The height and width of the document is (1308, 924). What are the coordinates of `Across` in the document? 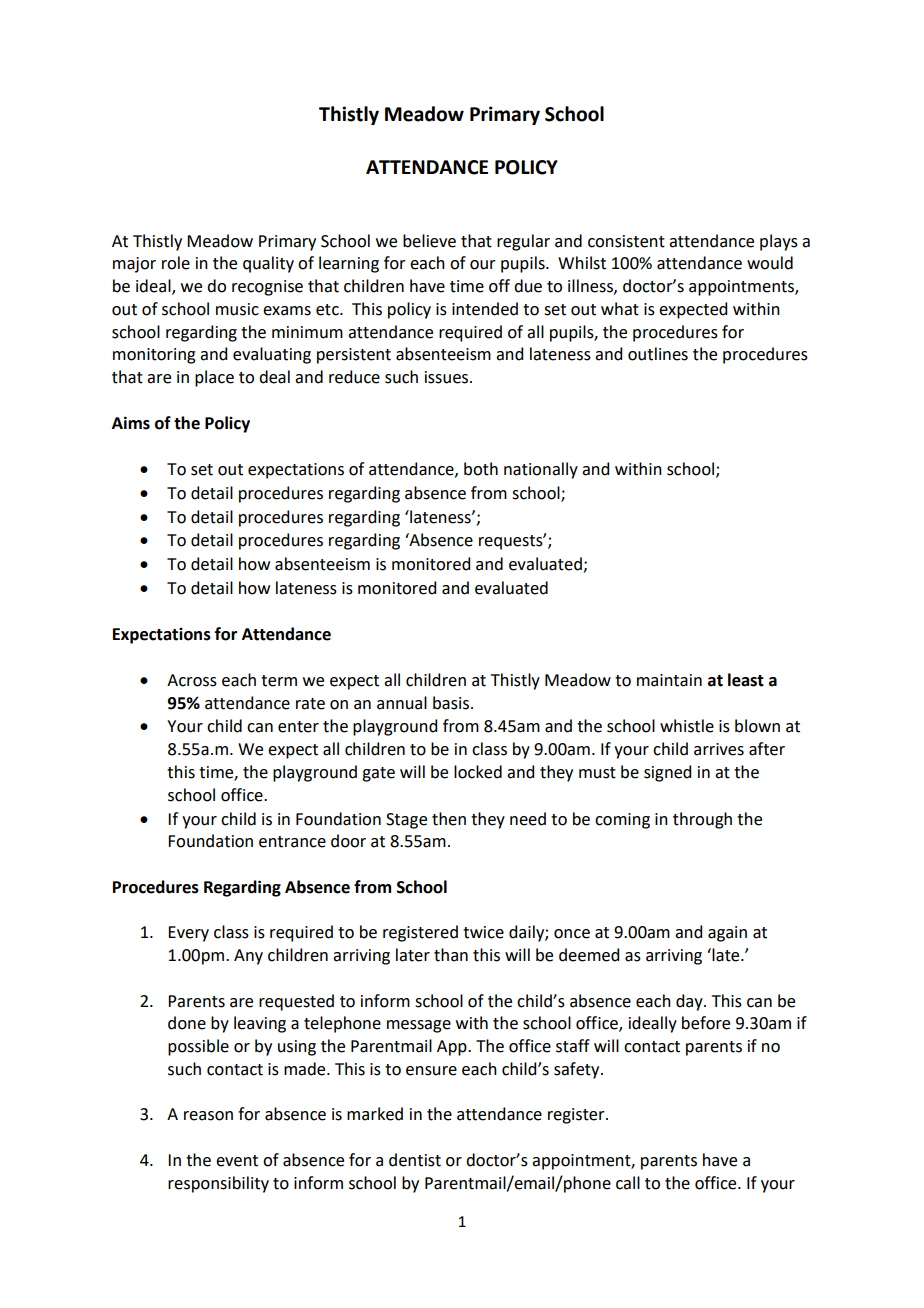 It's located at (192, 680).
